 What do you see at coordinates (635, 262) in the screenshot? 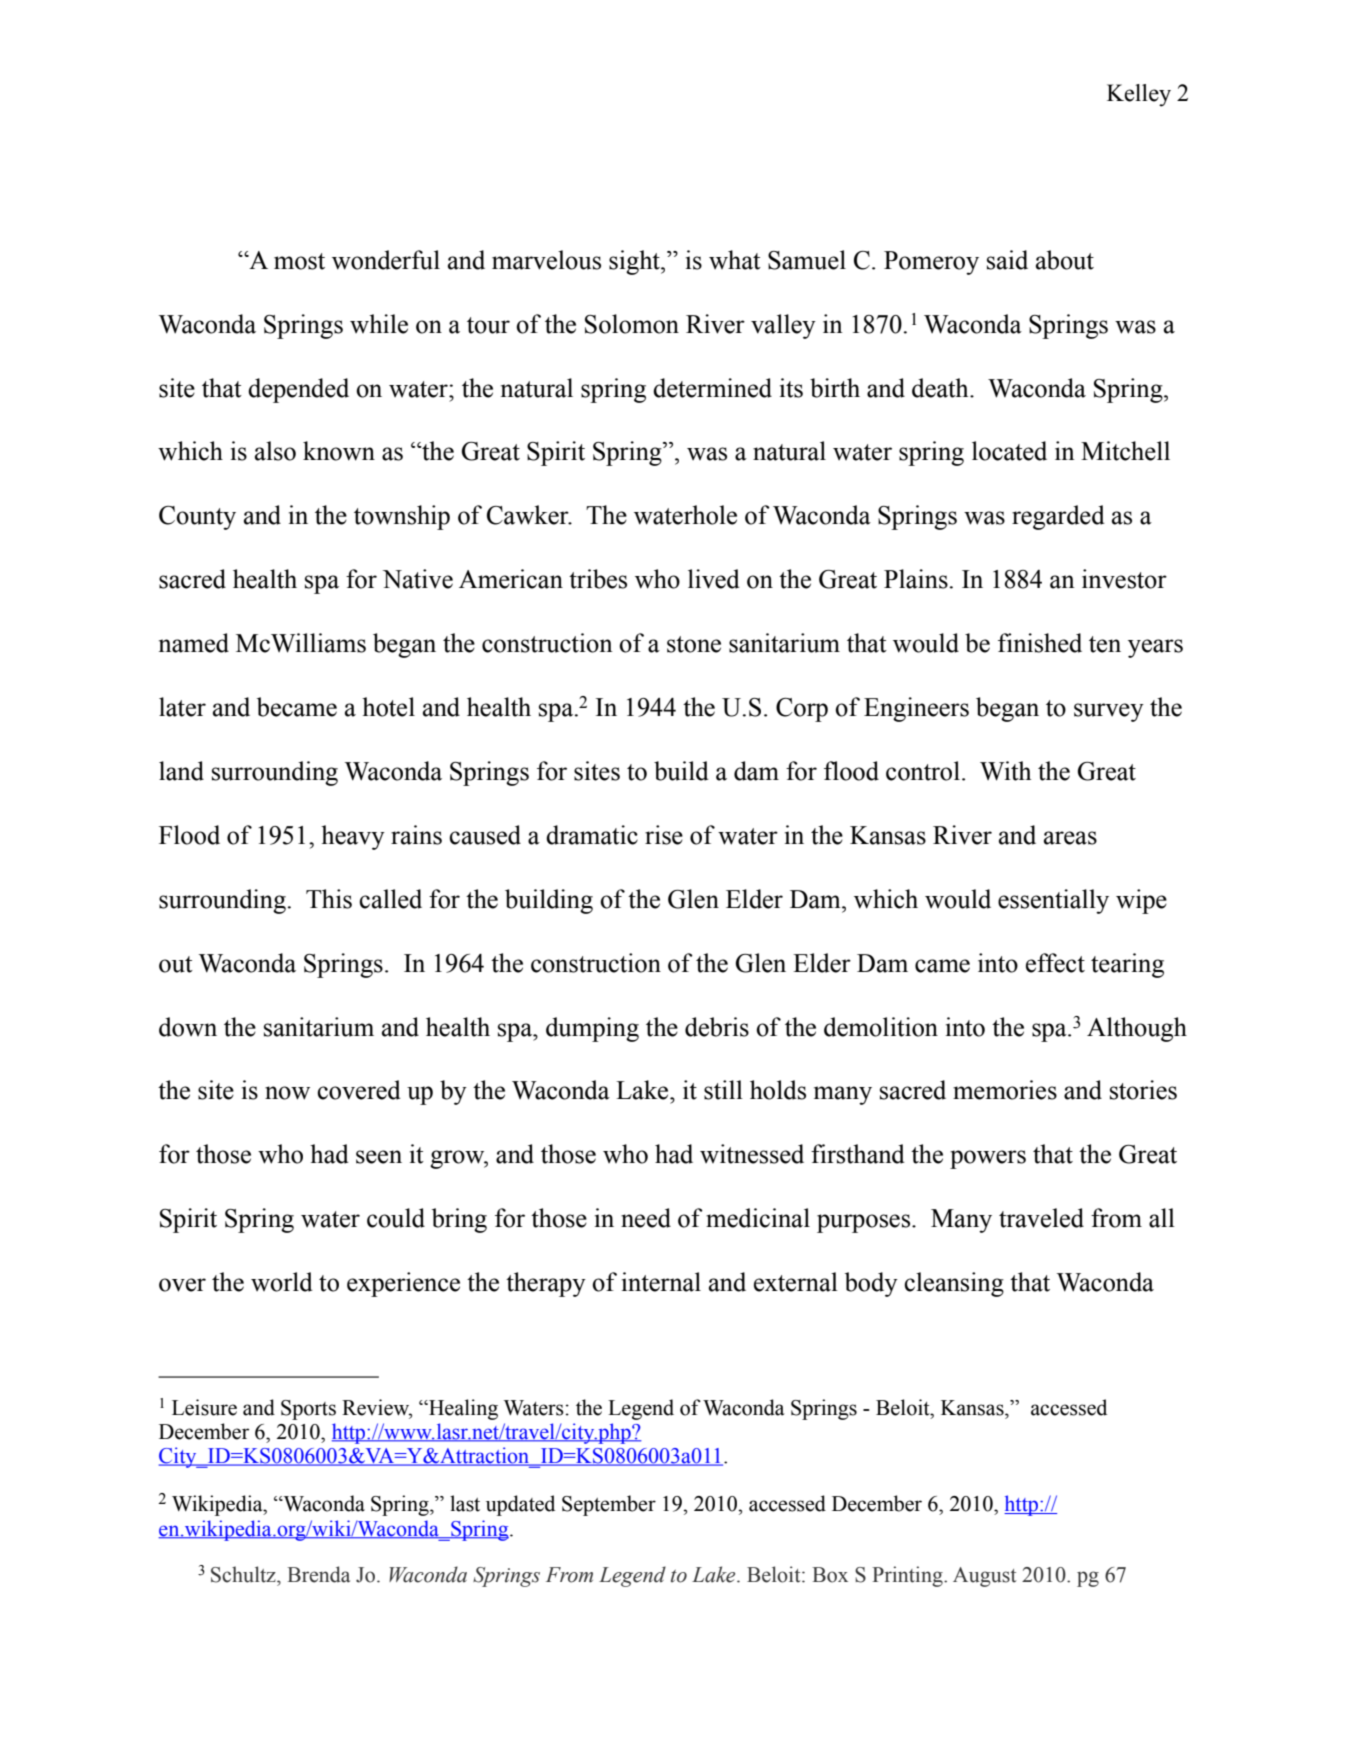
I see `sight` at bounding box center [635, 262].
